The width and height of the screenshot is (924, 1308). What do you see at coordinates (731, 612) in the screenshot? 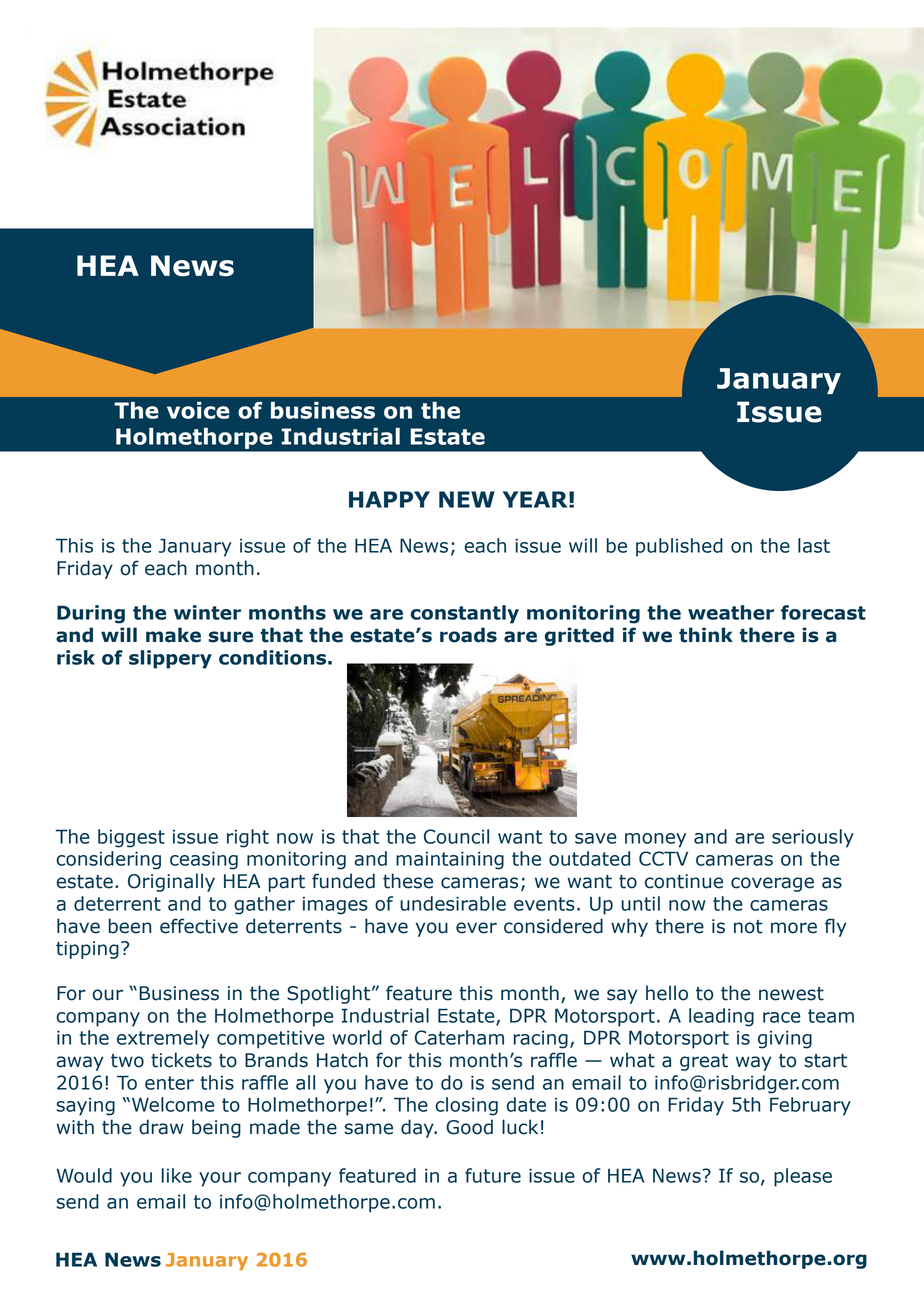
I see `weather` at bounding box center [731, 612].
